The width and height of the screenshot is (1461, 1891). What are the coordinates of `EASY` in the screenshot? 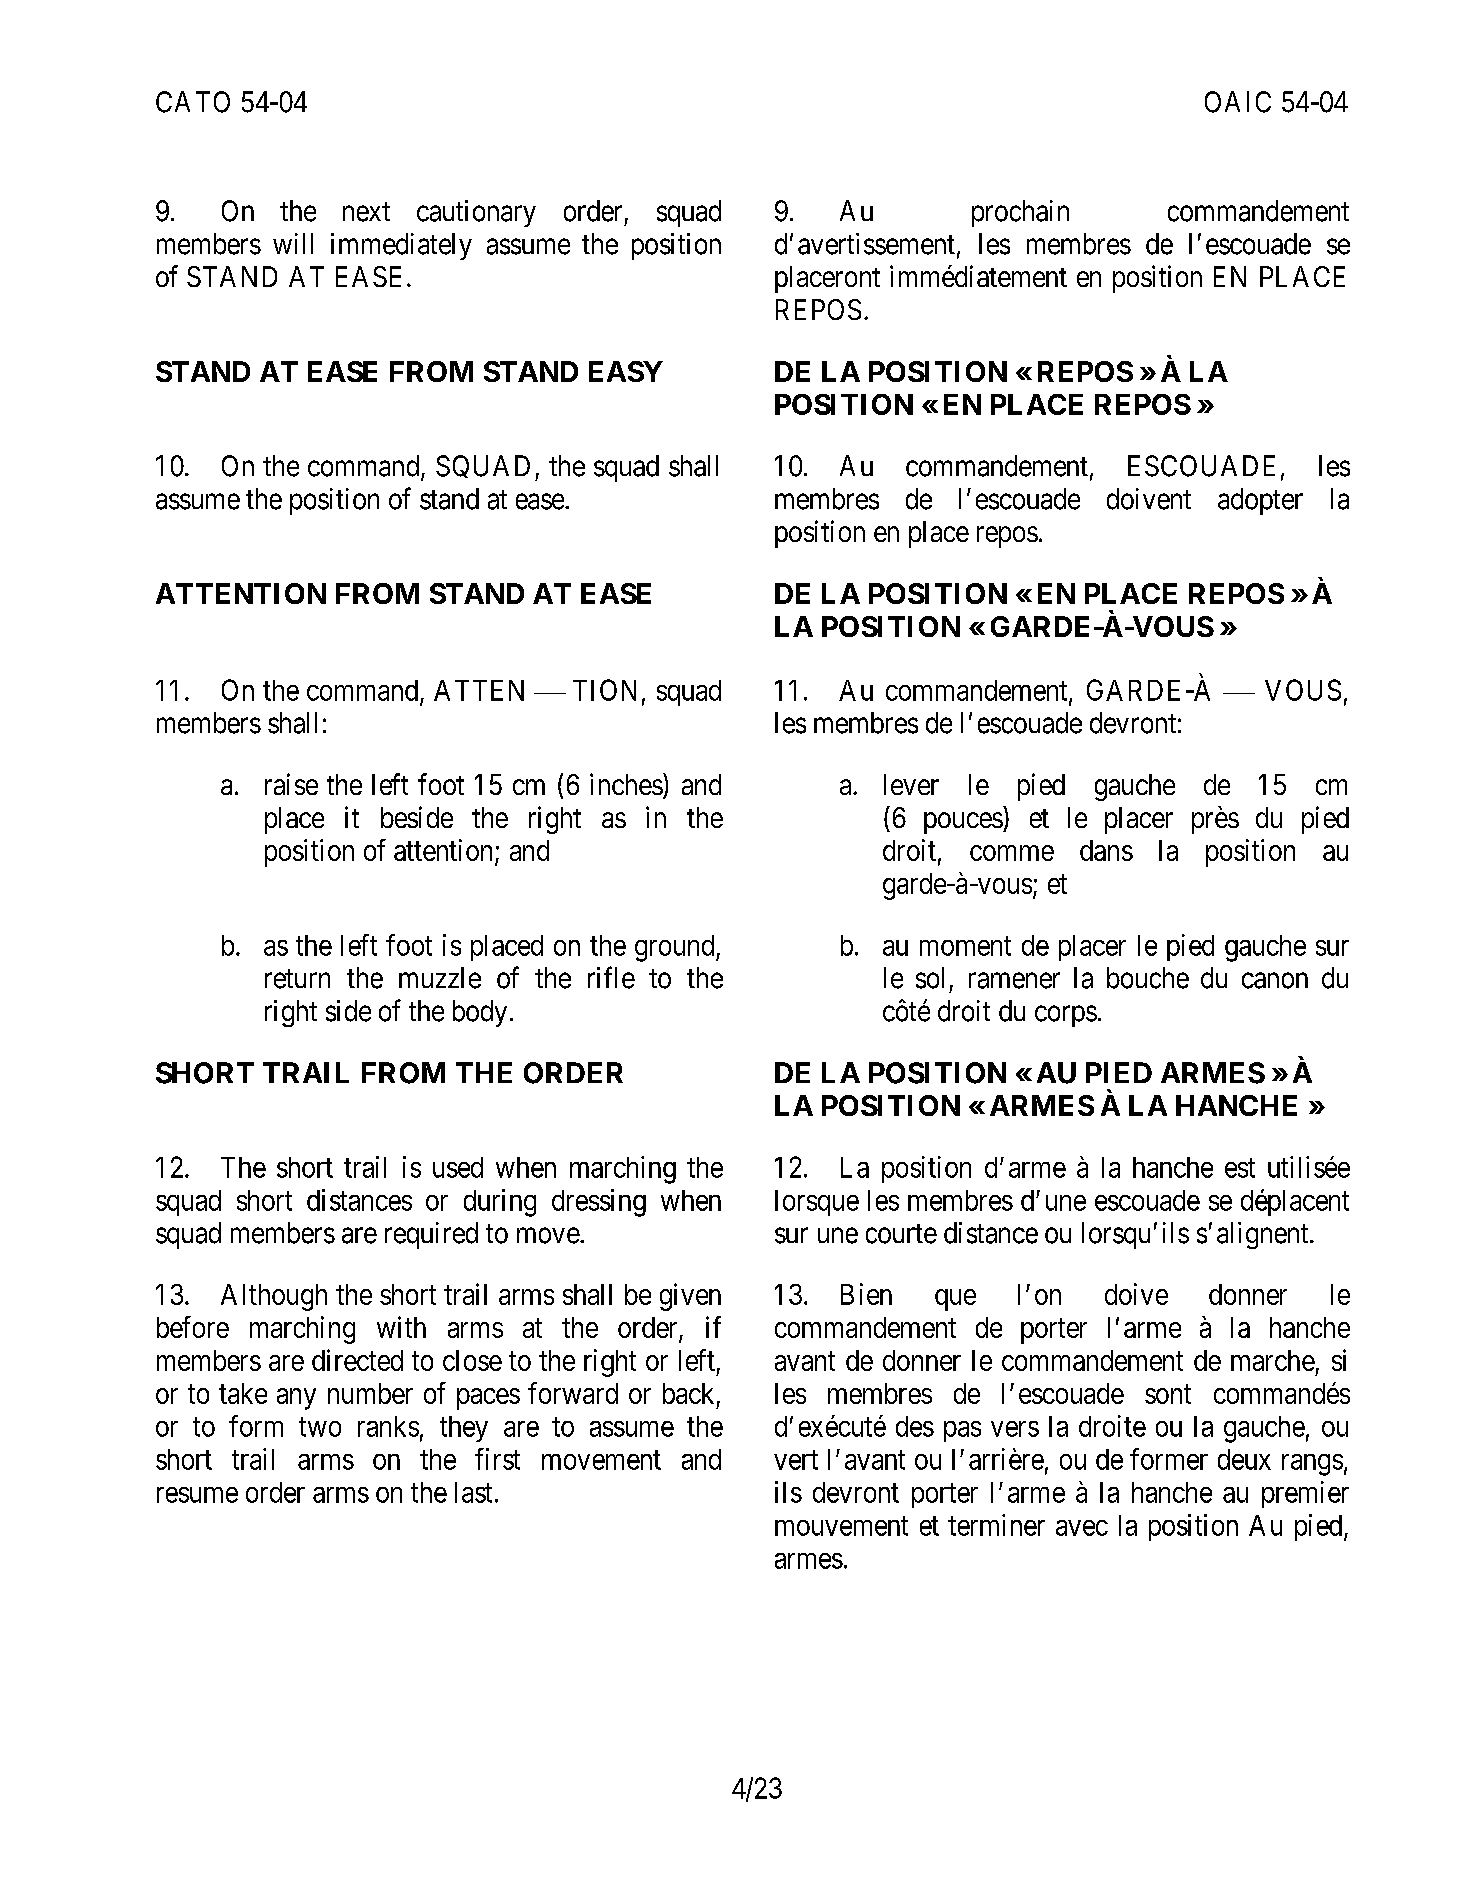 It's located at (626, 371).
